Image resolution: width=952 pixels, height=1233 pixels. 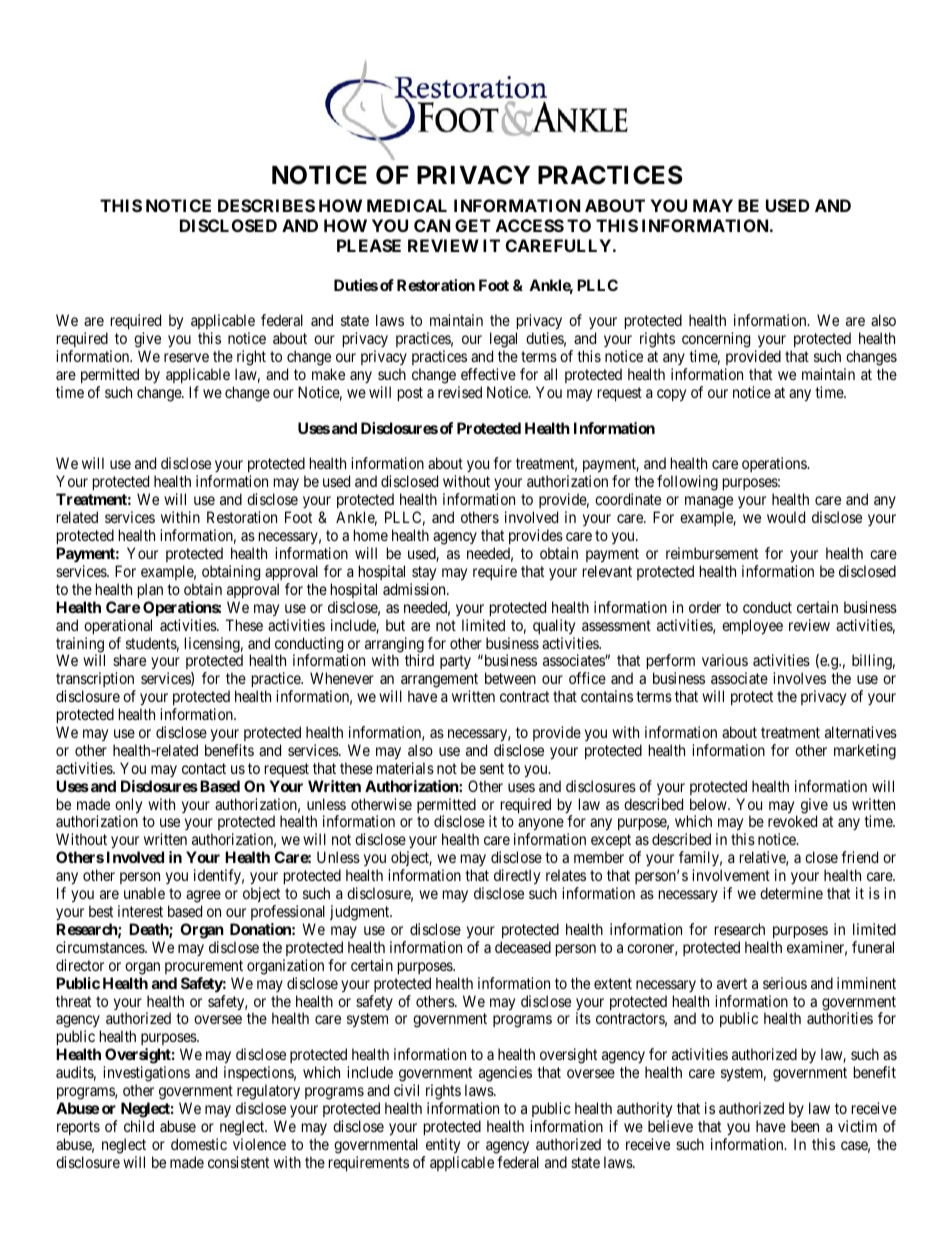 What do you see at coordinates (139, 1126) in the document?
I see `child` at bounding box center [139, 1126].
